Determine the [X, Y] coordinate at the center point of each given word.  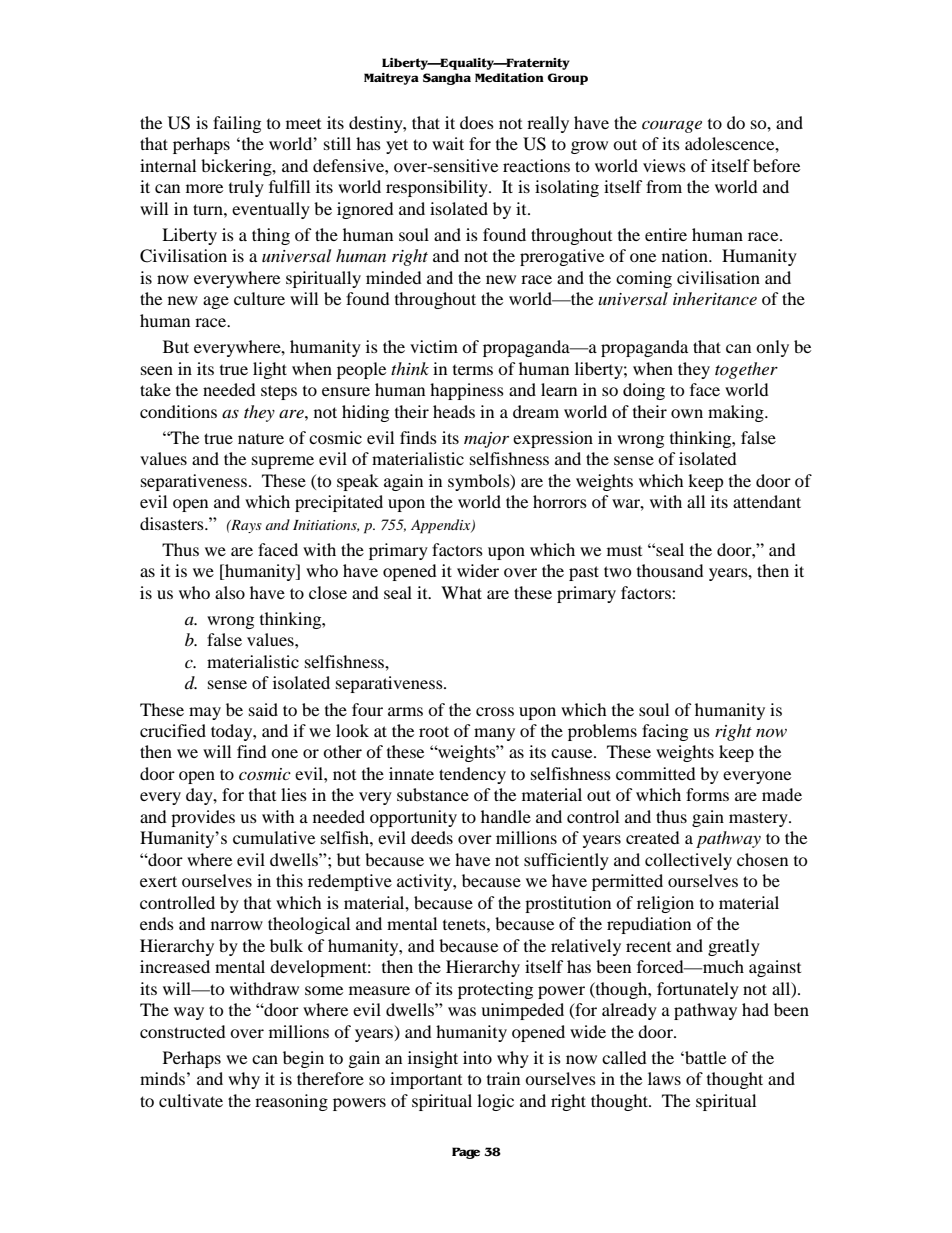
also [230, 592]
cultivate [191, 1100]
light [270, 370]
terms [473, 370]
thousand [670, 570]
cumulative [274, 837]
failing [237, 124]
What [461, 592]
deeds [432, 837]
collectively [688, 861]
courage [672, 126]
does [477, 122]
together [746, 370]
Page [466, 1153]
